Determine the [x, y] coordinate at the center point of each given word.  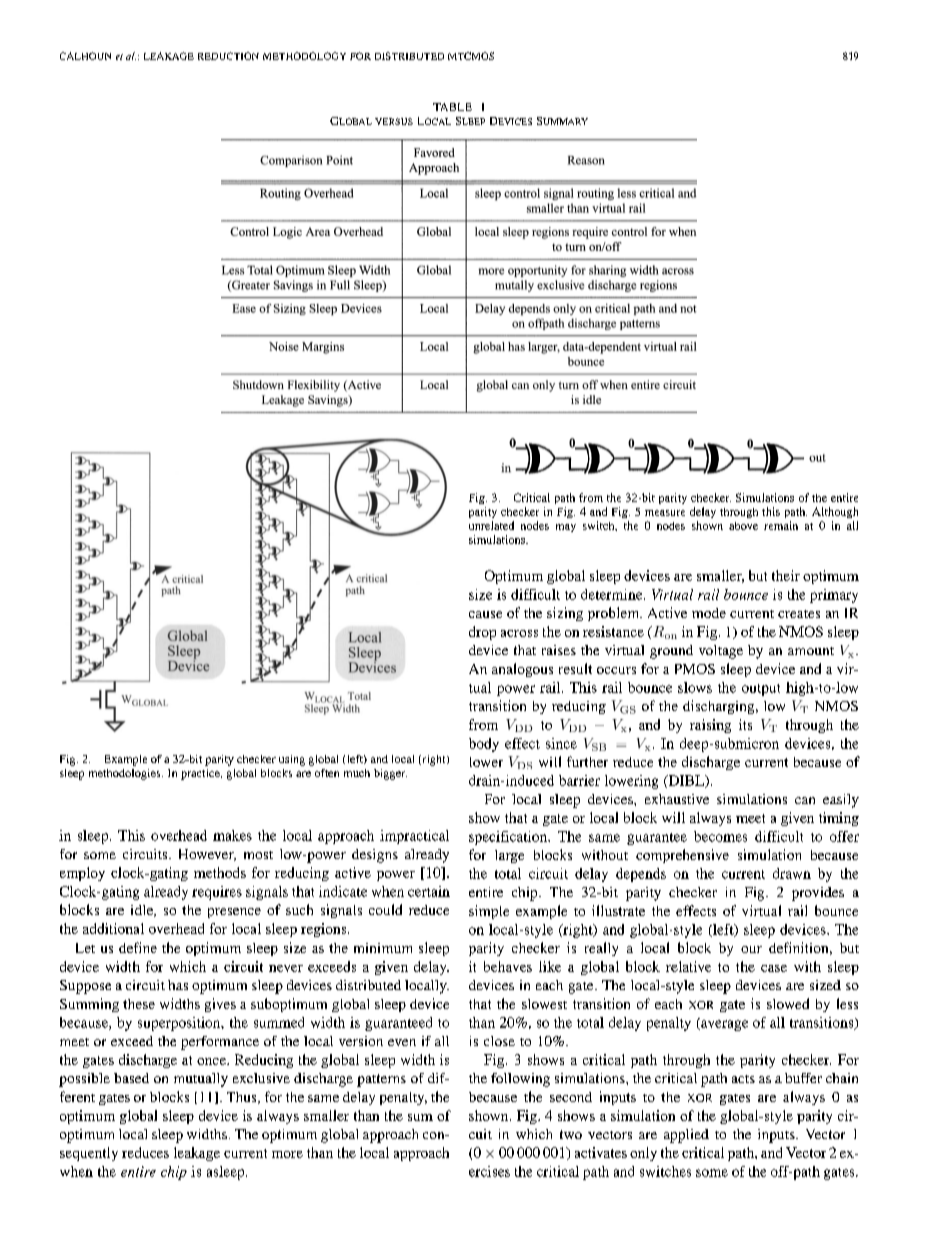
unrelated [491, 525]
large [509, 856]
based [131, 1078]
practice [201, 774]
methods [220, 872]
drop [482, 633]
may [566, 528]
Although [835, 512]
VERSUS [394, 121]
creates [799, 614]
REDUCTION [228, 56]
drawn [792, 873]
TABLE [452, 107]
